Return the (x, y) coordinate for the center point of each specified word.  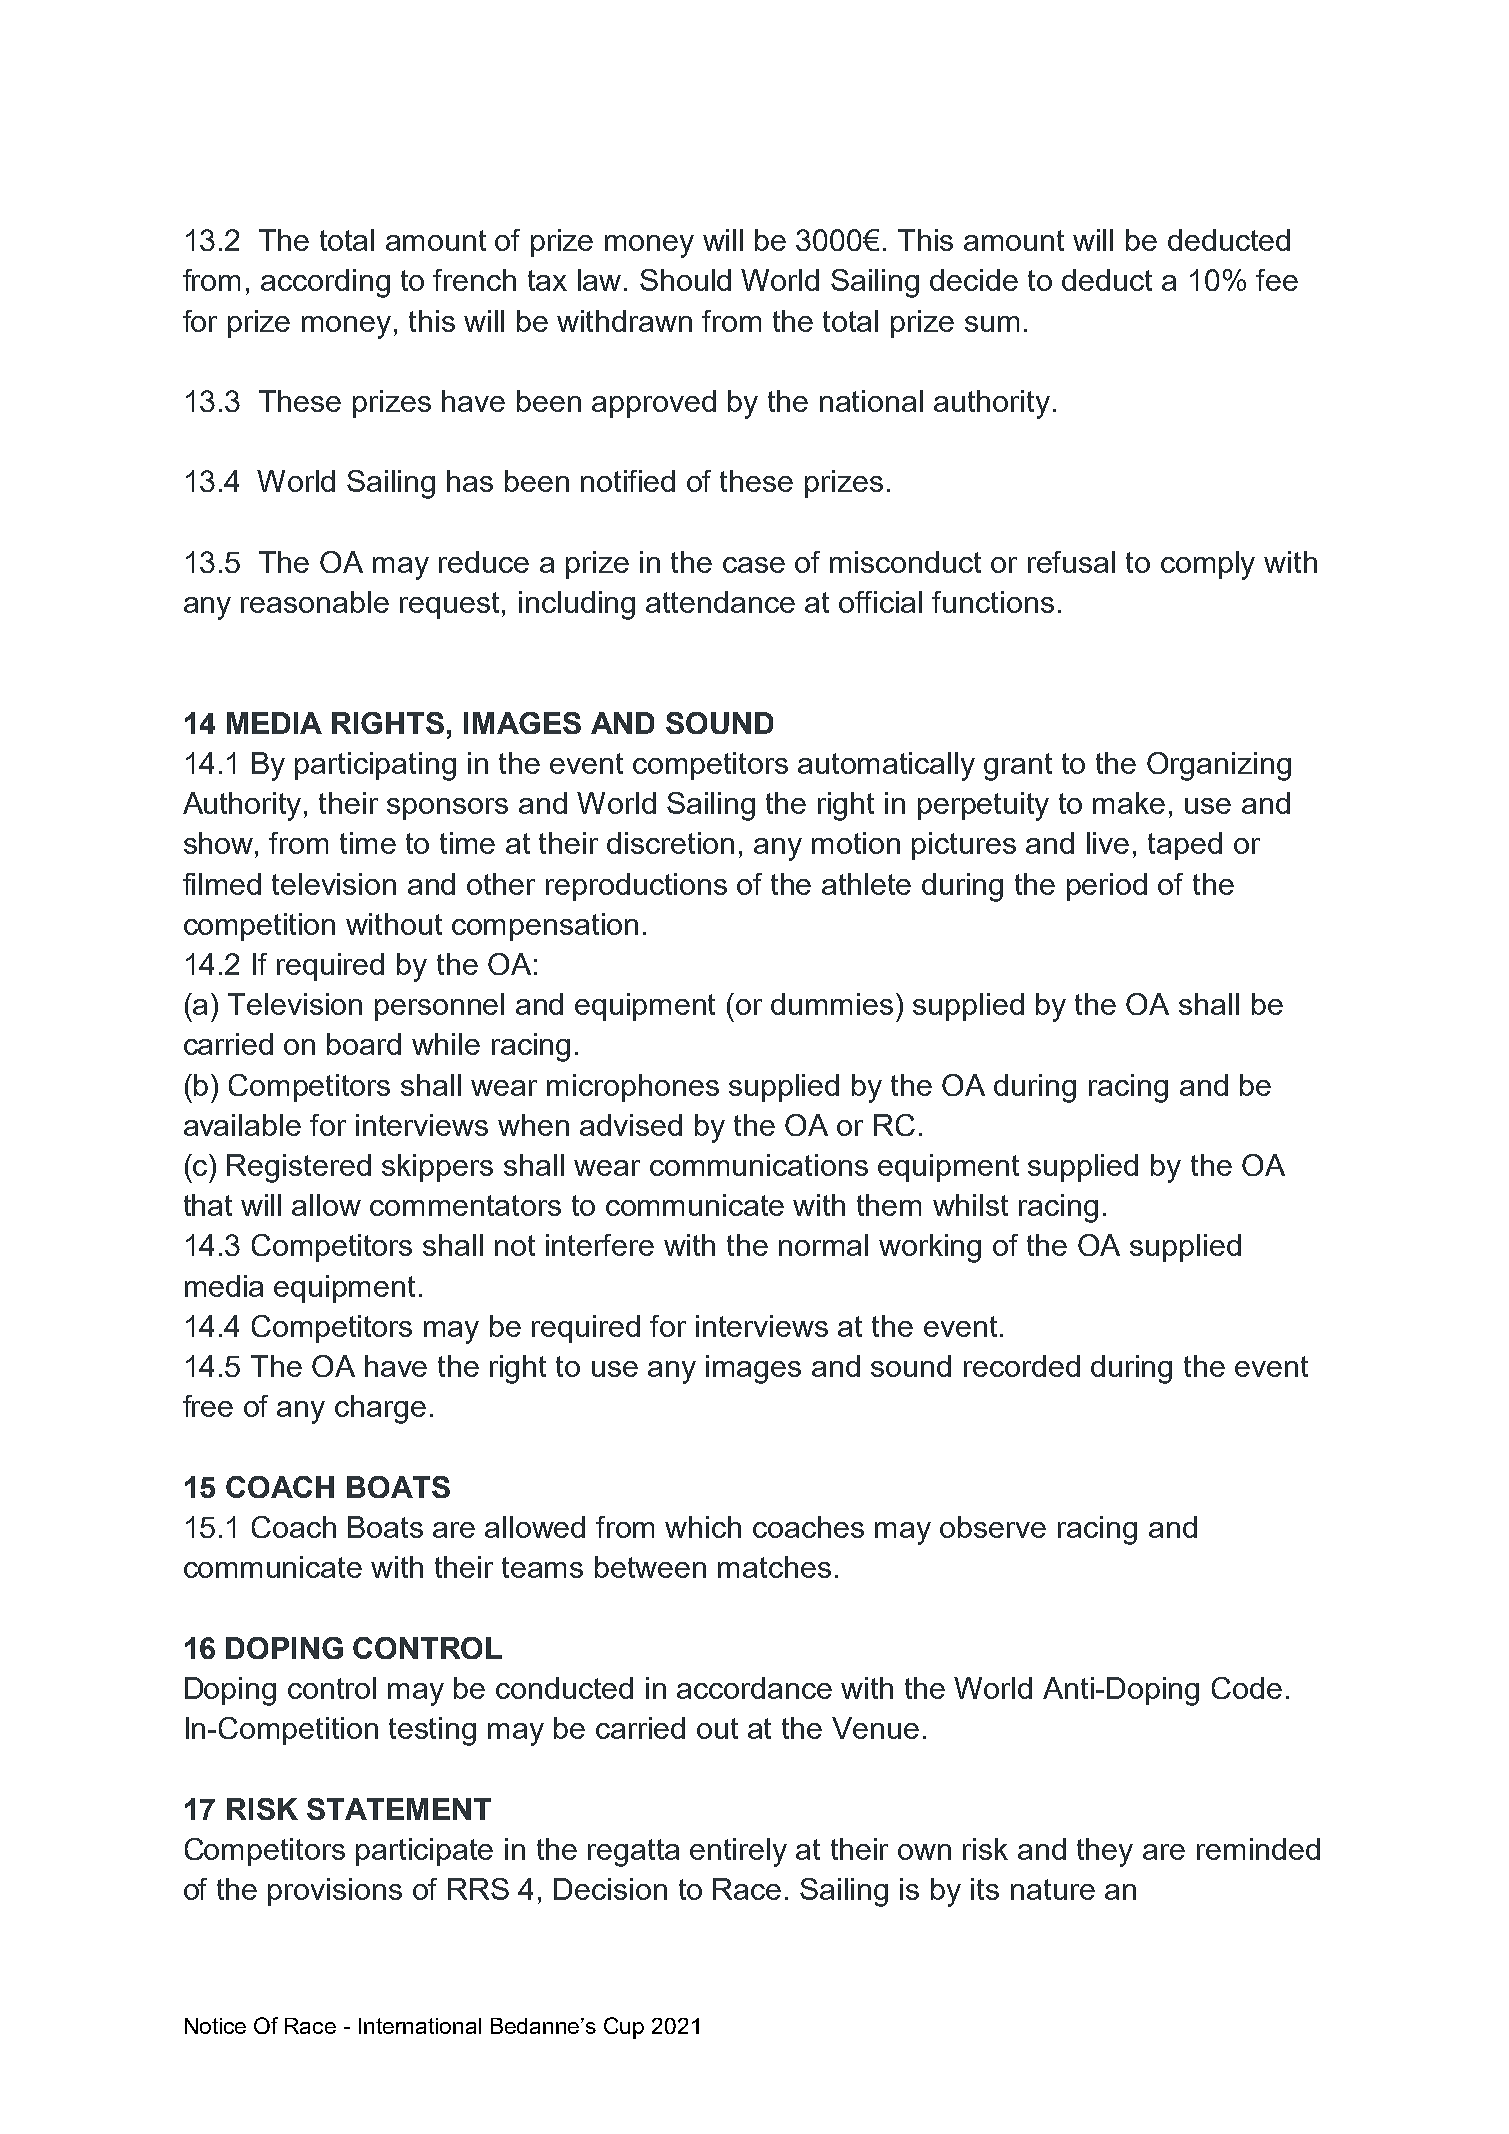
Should (685, 280)
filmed (222, 884)
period (1107, 887)
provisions (335, 1892)
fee (1277, 280)
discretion (670, 843)
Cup (624, 2028)
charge (380, 1409)
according (325, 283)
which (703, 1527)
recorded (1022, 1366)
